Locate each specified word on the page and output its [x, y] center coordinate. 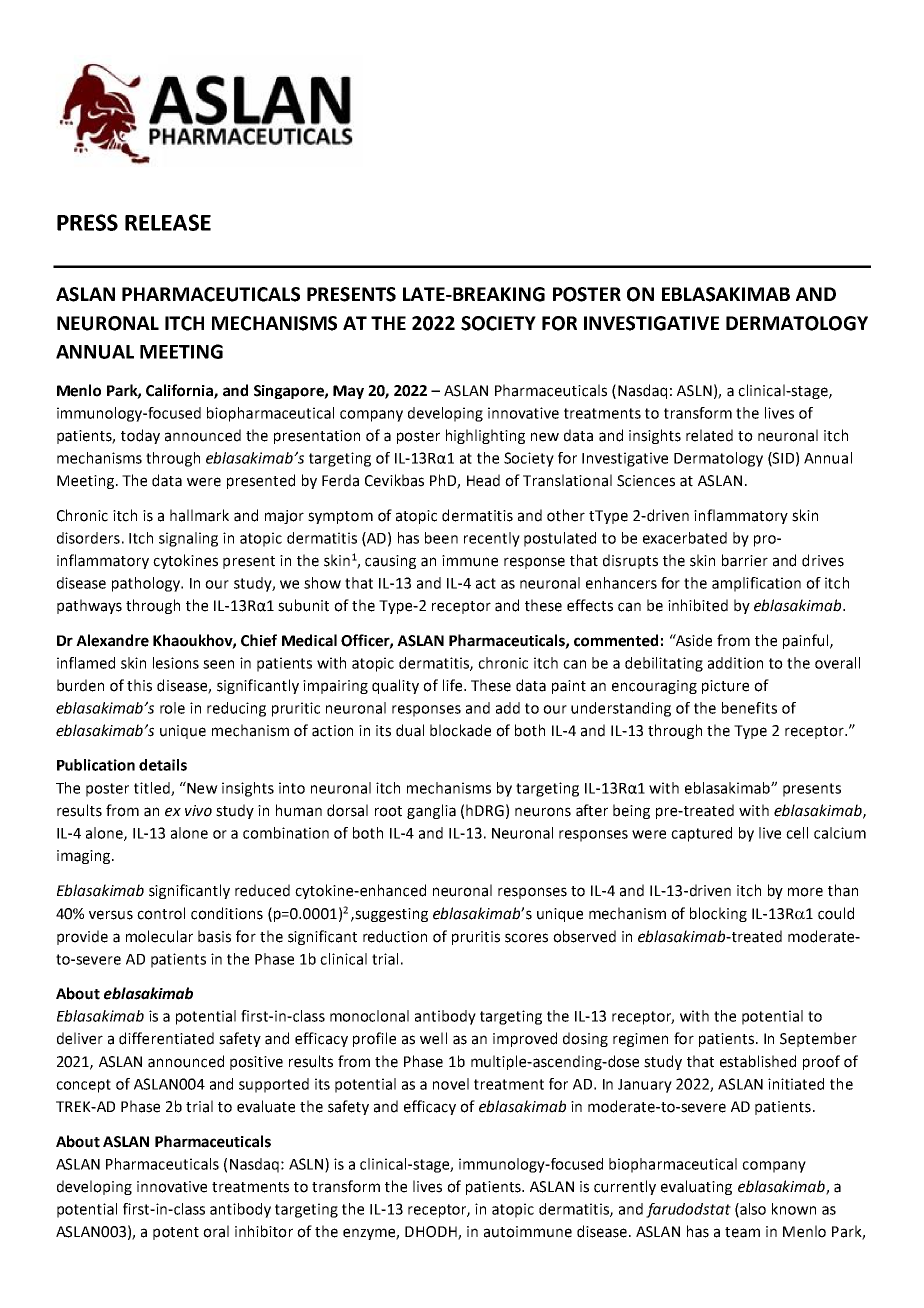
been [441, 538]
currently [625, 1187]
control [161, 913]
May [348, 392]
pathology [147, 584]
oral [216, 1231]
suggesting [390, 915]
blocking [718, 914]
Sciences [646, 481]
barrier [745, 560]
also [752, 1210]
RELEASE [168, 222]
